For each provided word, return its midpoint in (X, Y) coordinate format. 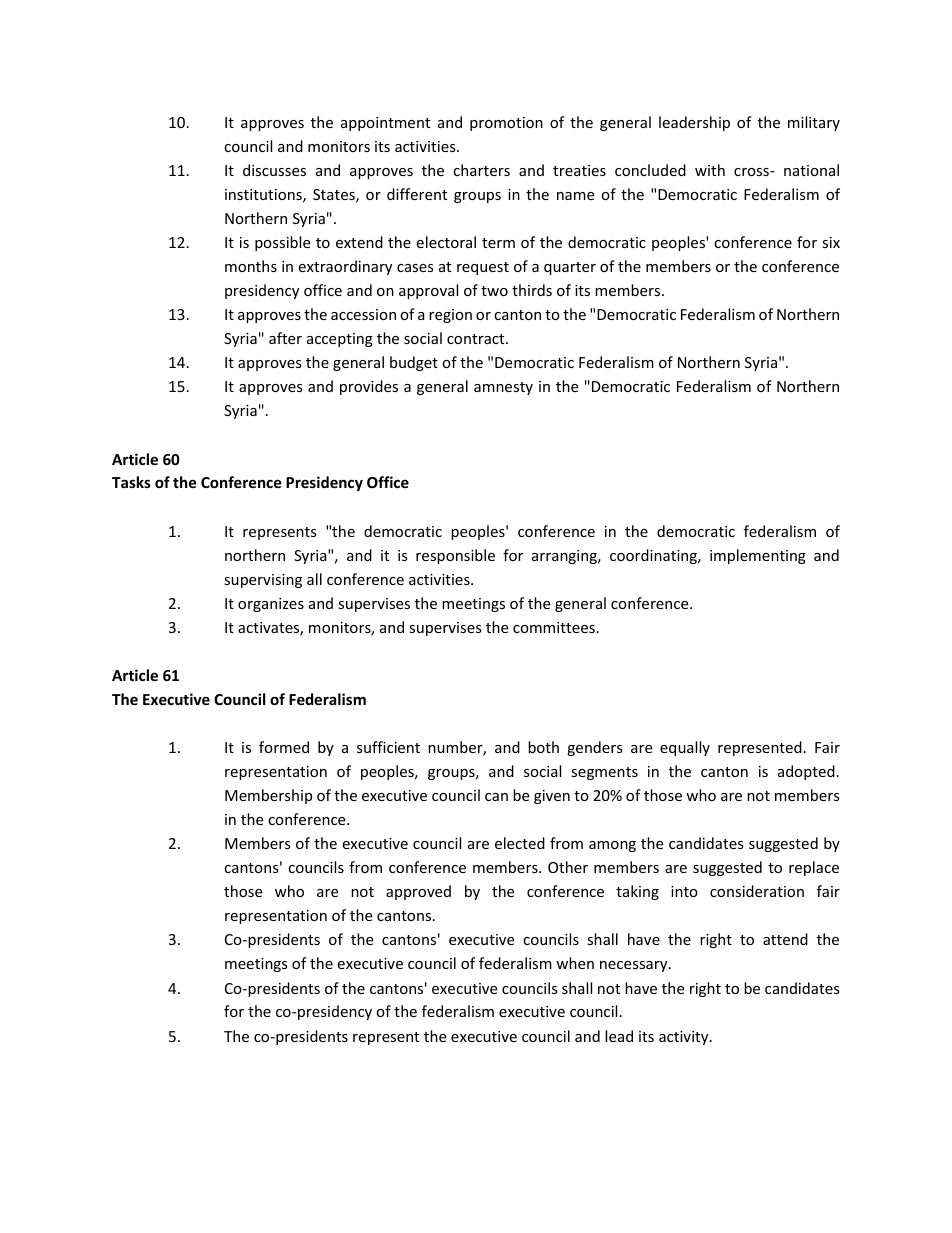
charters (481, 170)
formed (284, 747)
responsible (455, 556)
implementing (758, 556)
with (710, 170)
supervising (263, 581)
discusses (274, 170)
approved (418, 892)
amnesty (503, 388)
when (575, 963)
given (552, 797)
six (831, 242)
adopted (806, 772)
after (285, 338)
